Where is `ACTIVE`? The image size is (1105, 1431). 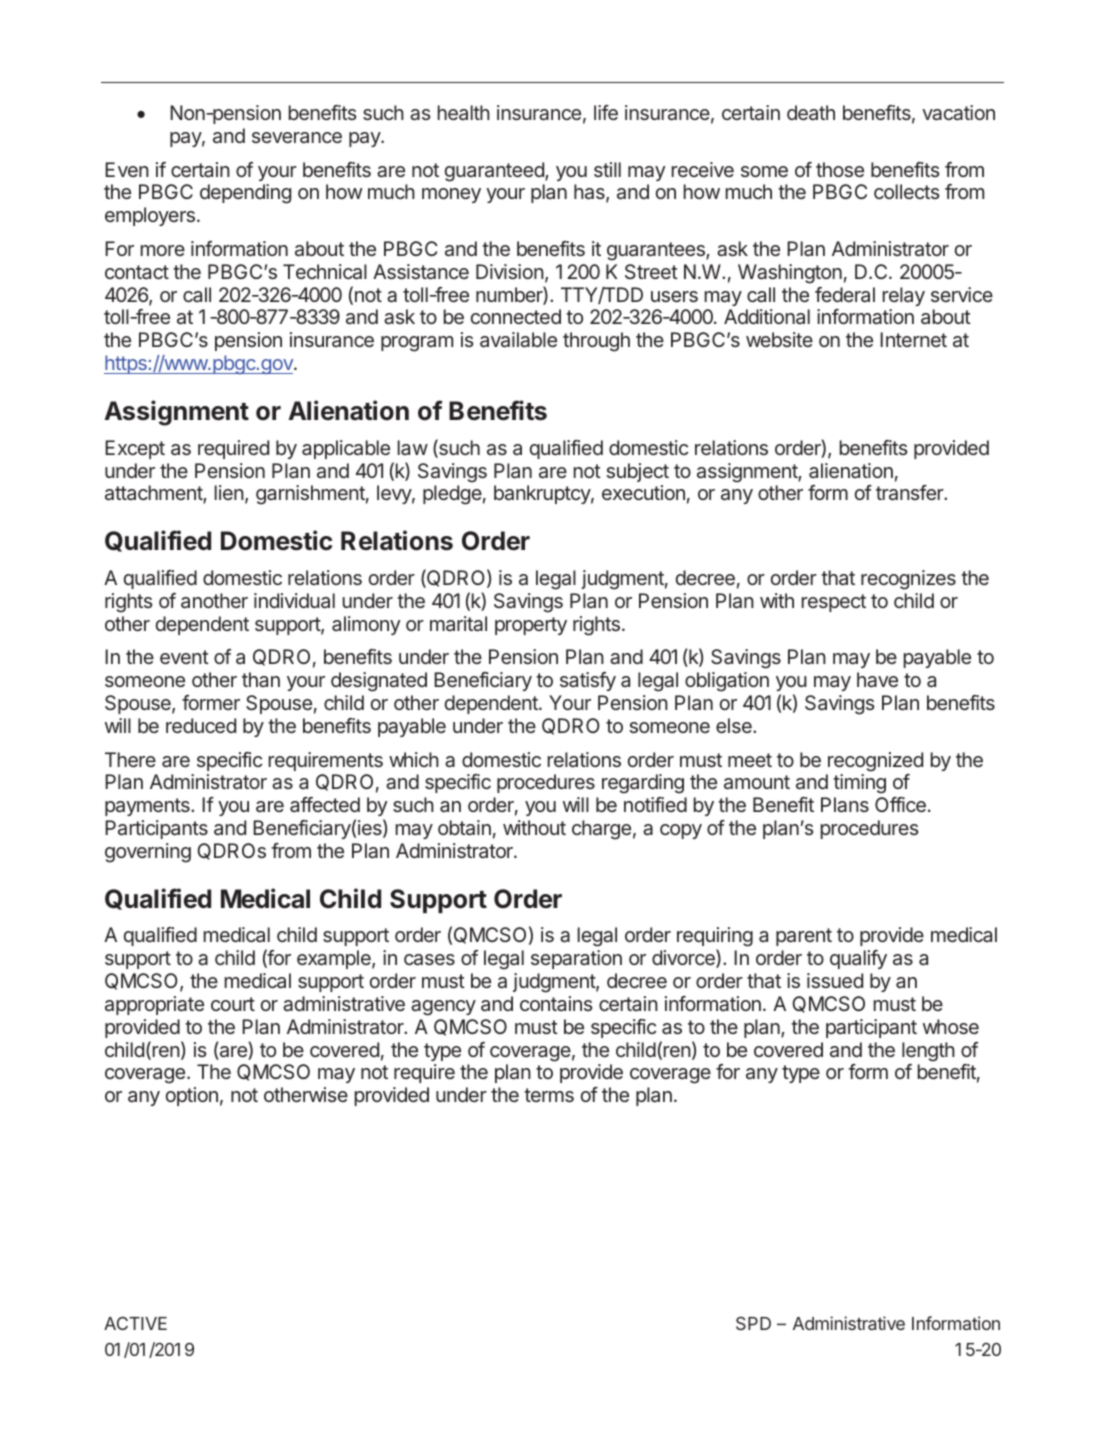
ACTIVE is located at coordinates (135, 1323).
